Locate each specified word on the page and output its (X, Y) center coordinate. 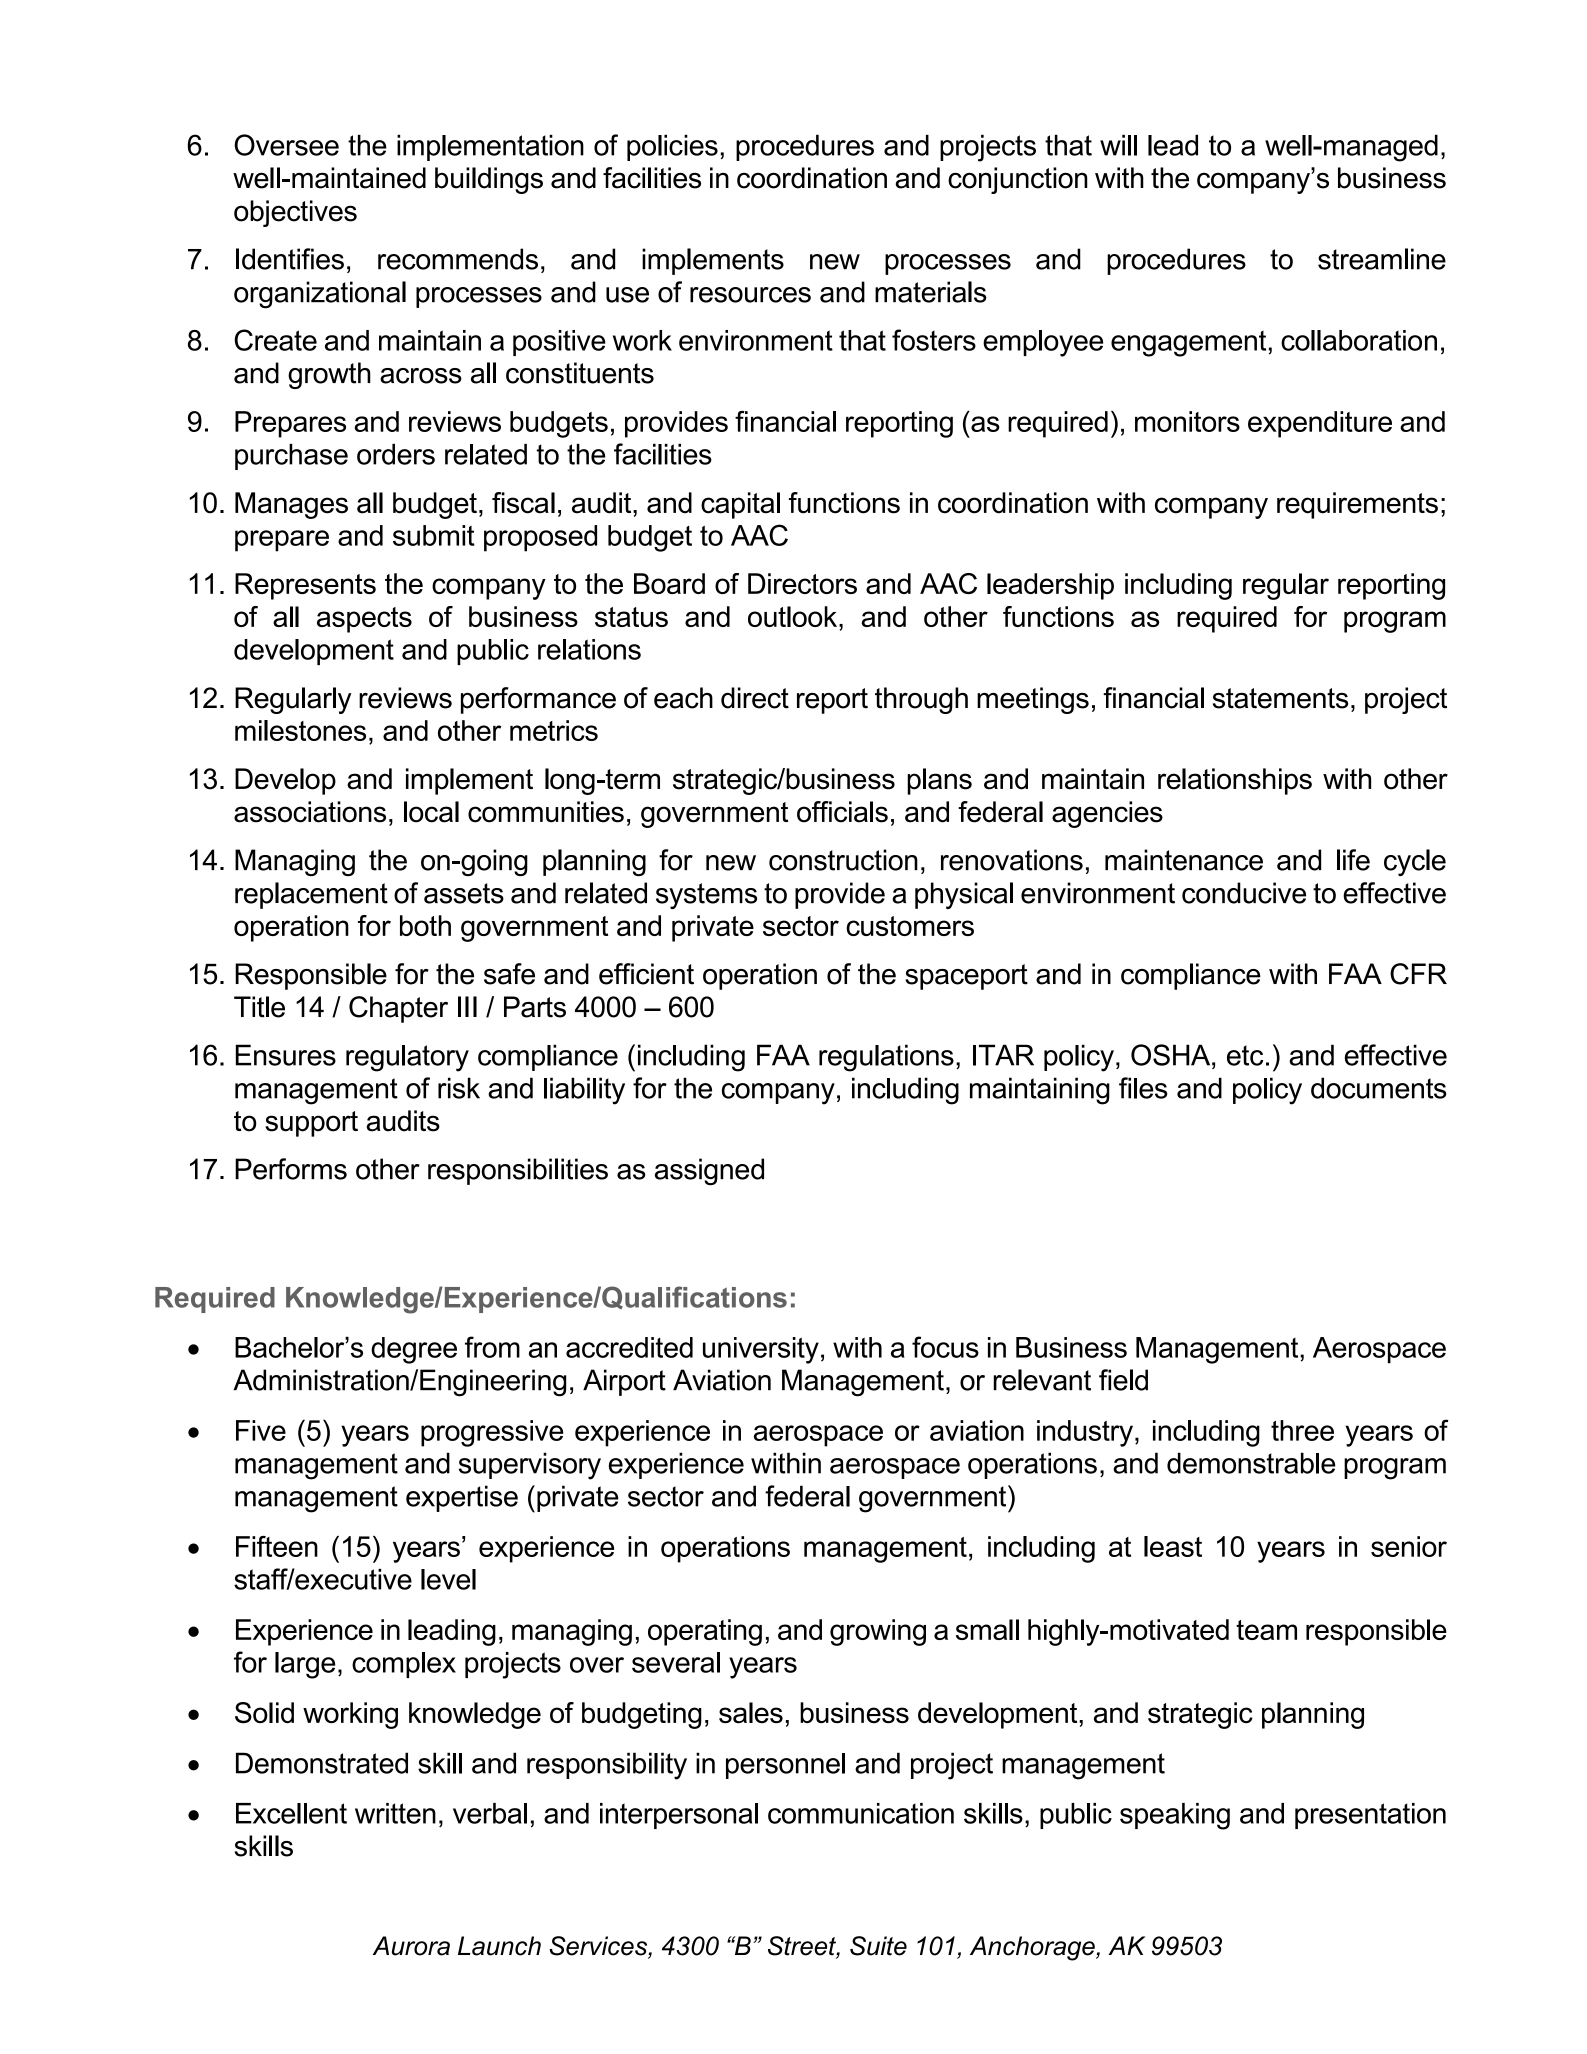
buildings (489, 180)
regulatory (407, 1058)
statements (1280, 698)
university (761, 1350)
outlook (794, 616)
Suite (878, 1946)
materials (931, 292)
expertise (462, 1498)
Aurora (411, 1946)
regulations (886, 1058)
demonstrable (1251, 1463)
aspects (364, 620)
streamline (1382, 259)
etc (1245, 1055)
